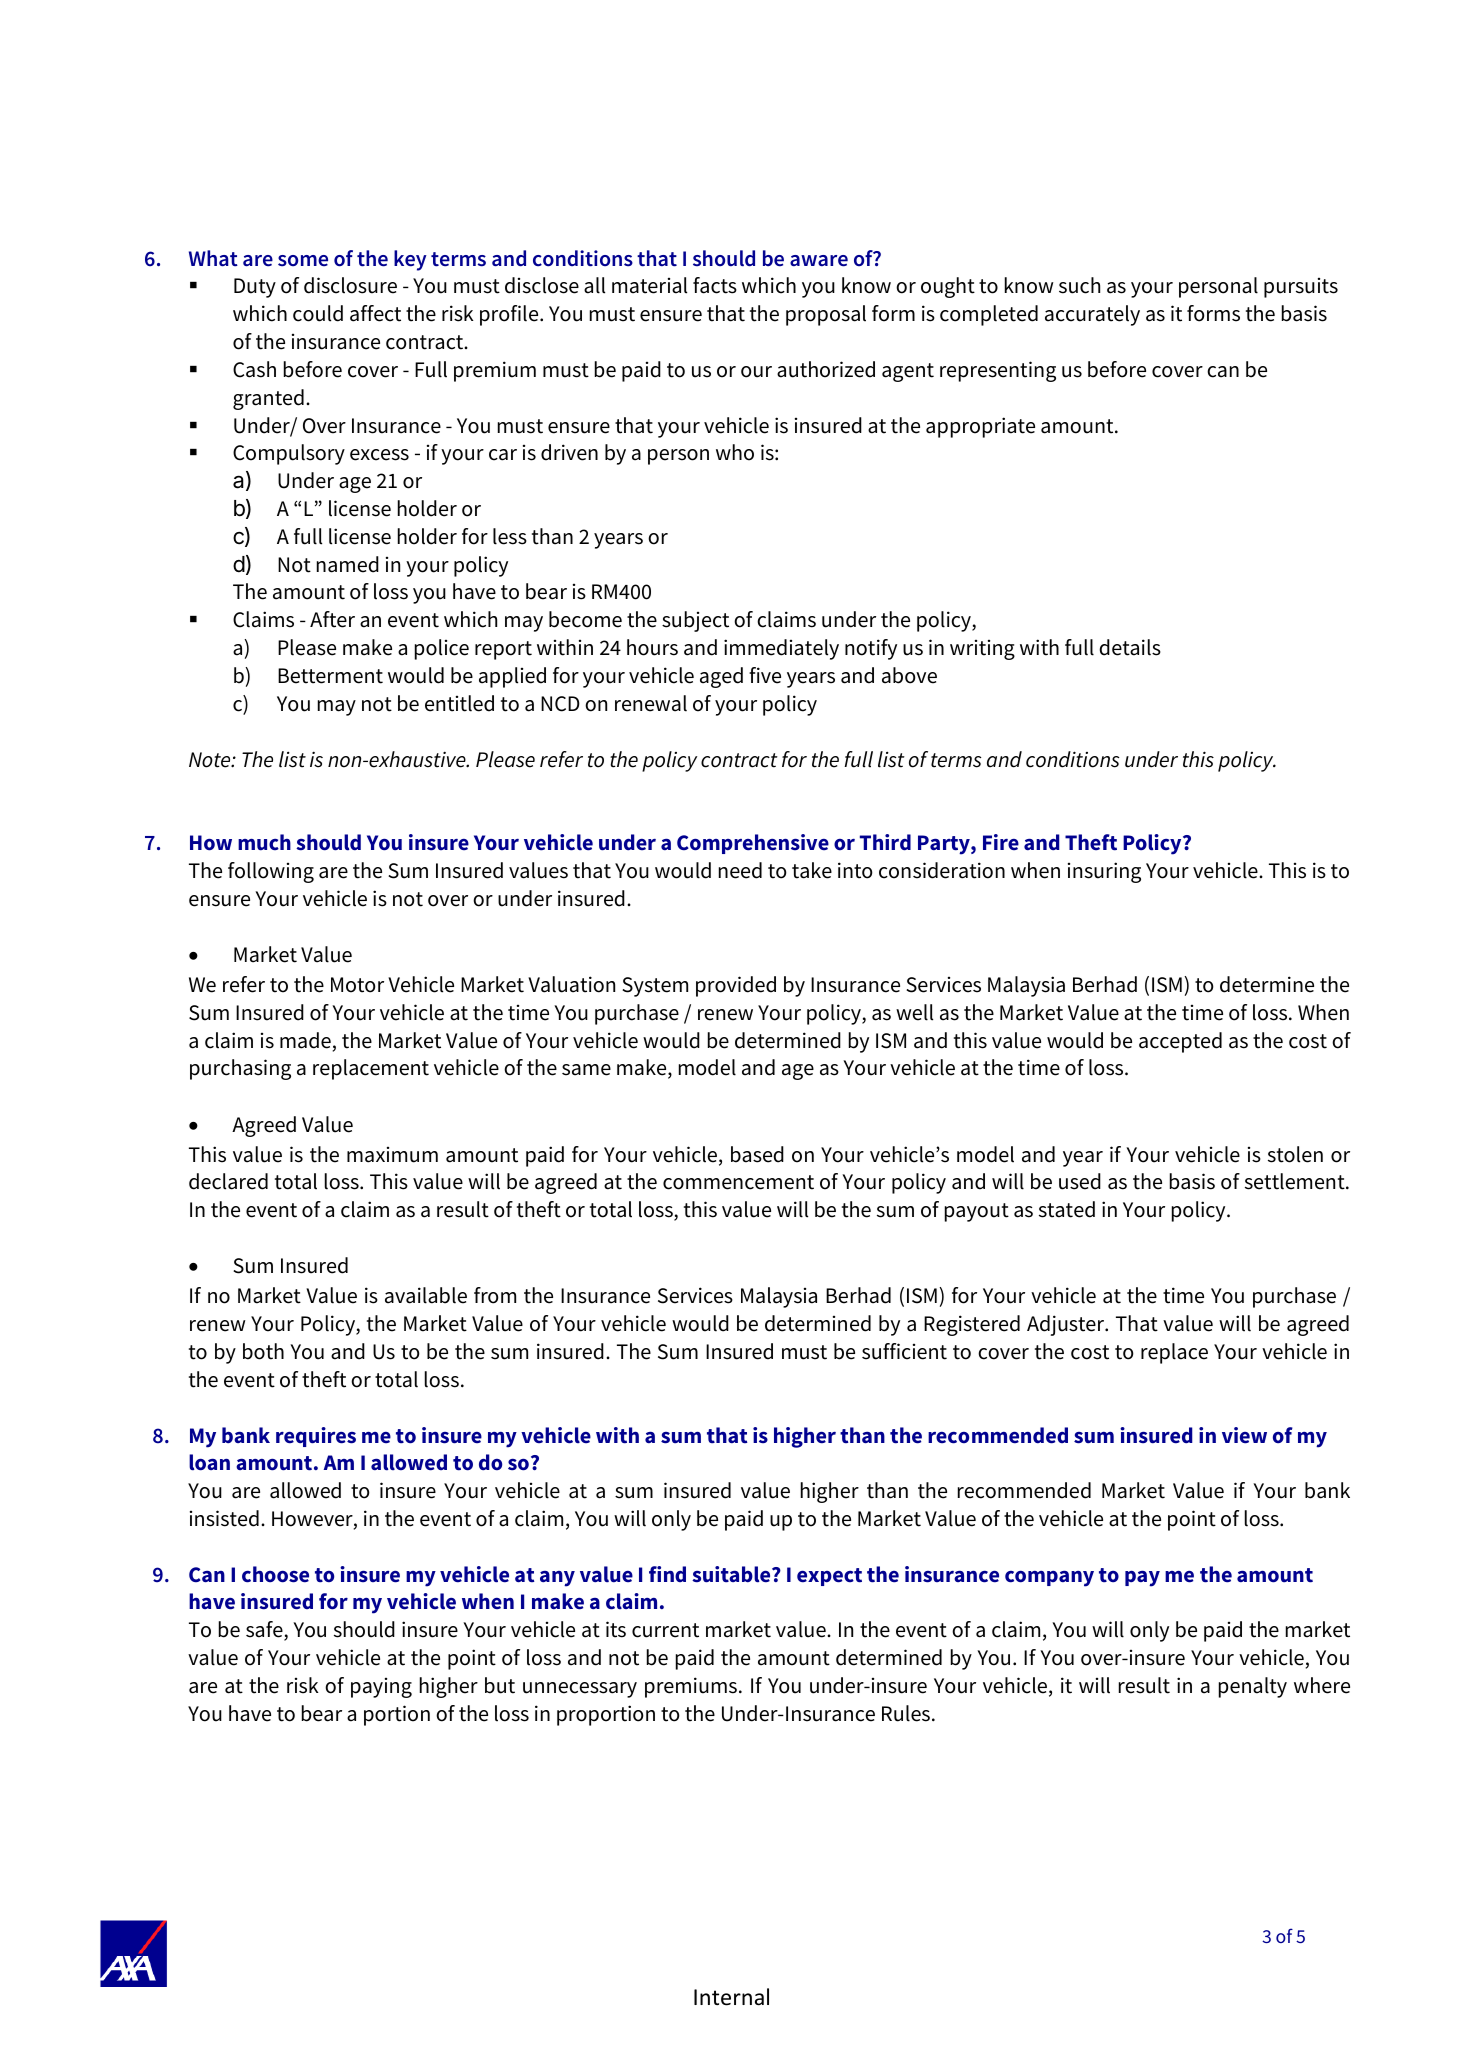 This screenshot has width=1464, height=2071. What do you see at coordinates (1244, 1435) in the screenshot?
I see `view` at bounding box center [1244, 1435].
